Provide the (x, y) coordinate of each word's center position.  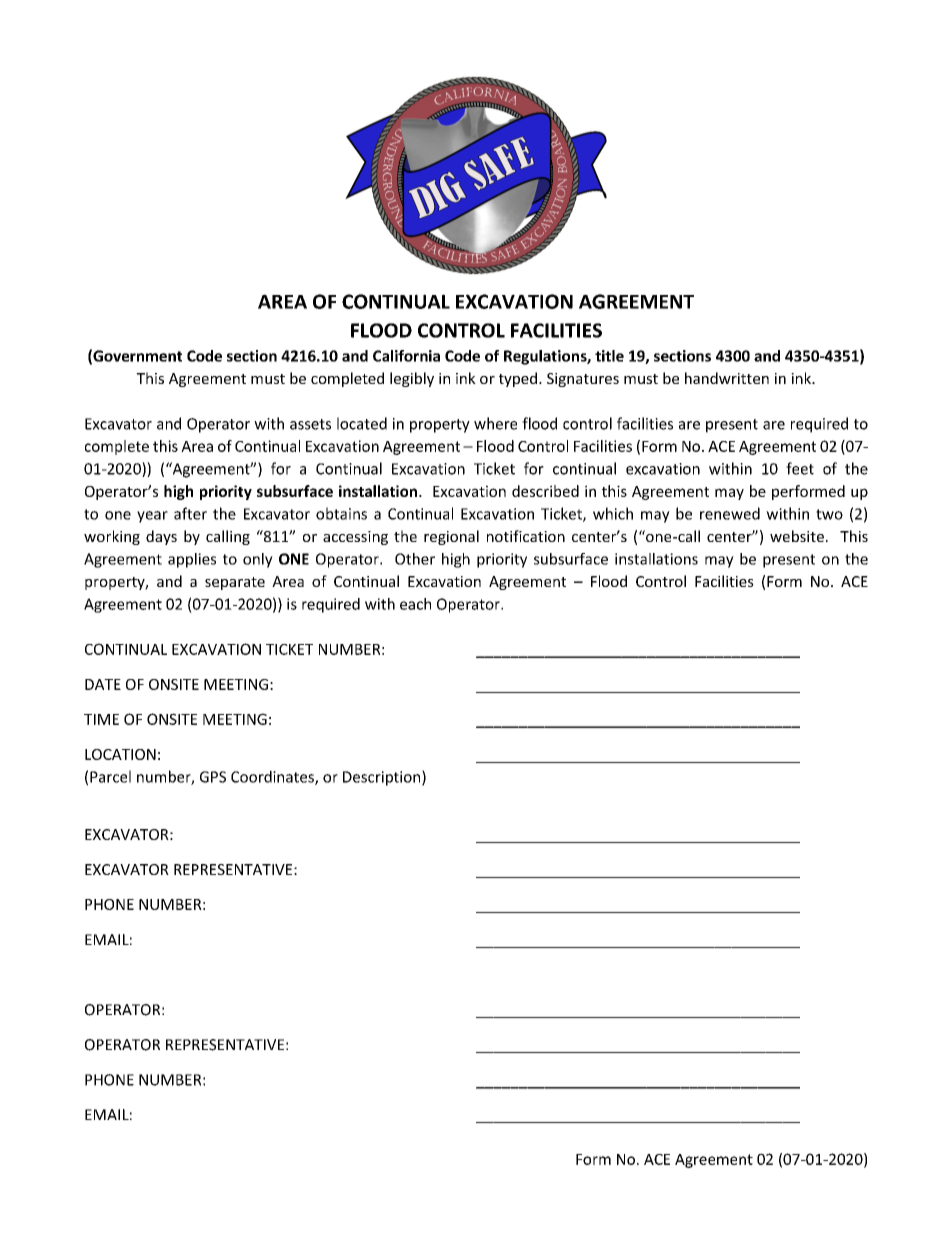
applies (192, 560)
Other (415, 559)
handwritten (727, 378)
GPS (213, 777)
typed (518, 379)
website (797, 536)
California (406, 356)
